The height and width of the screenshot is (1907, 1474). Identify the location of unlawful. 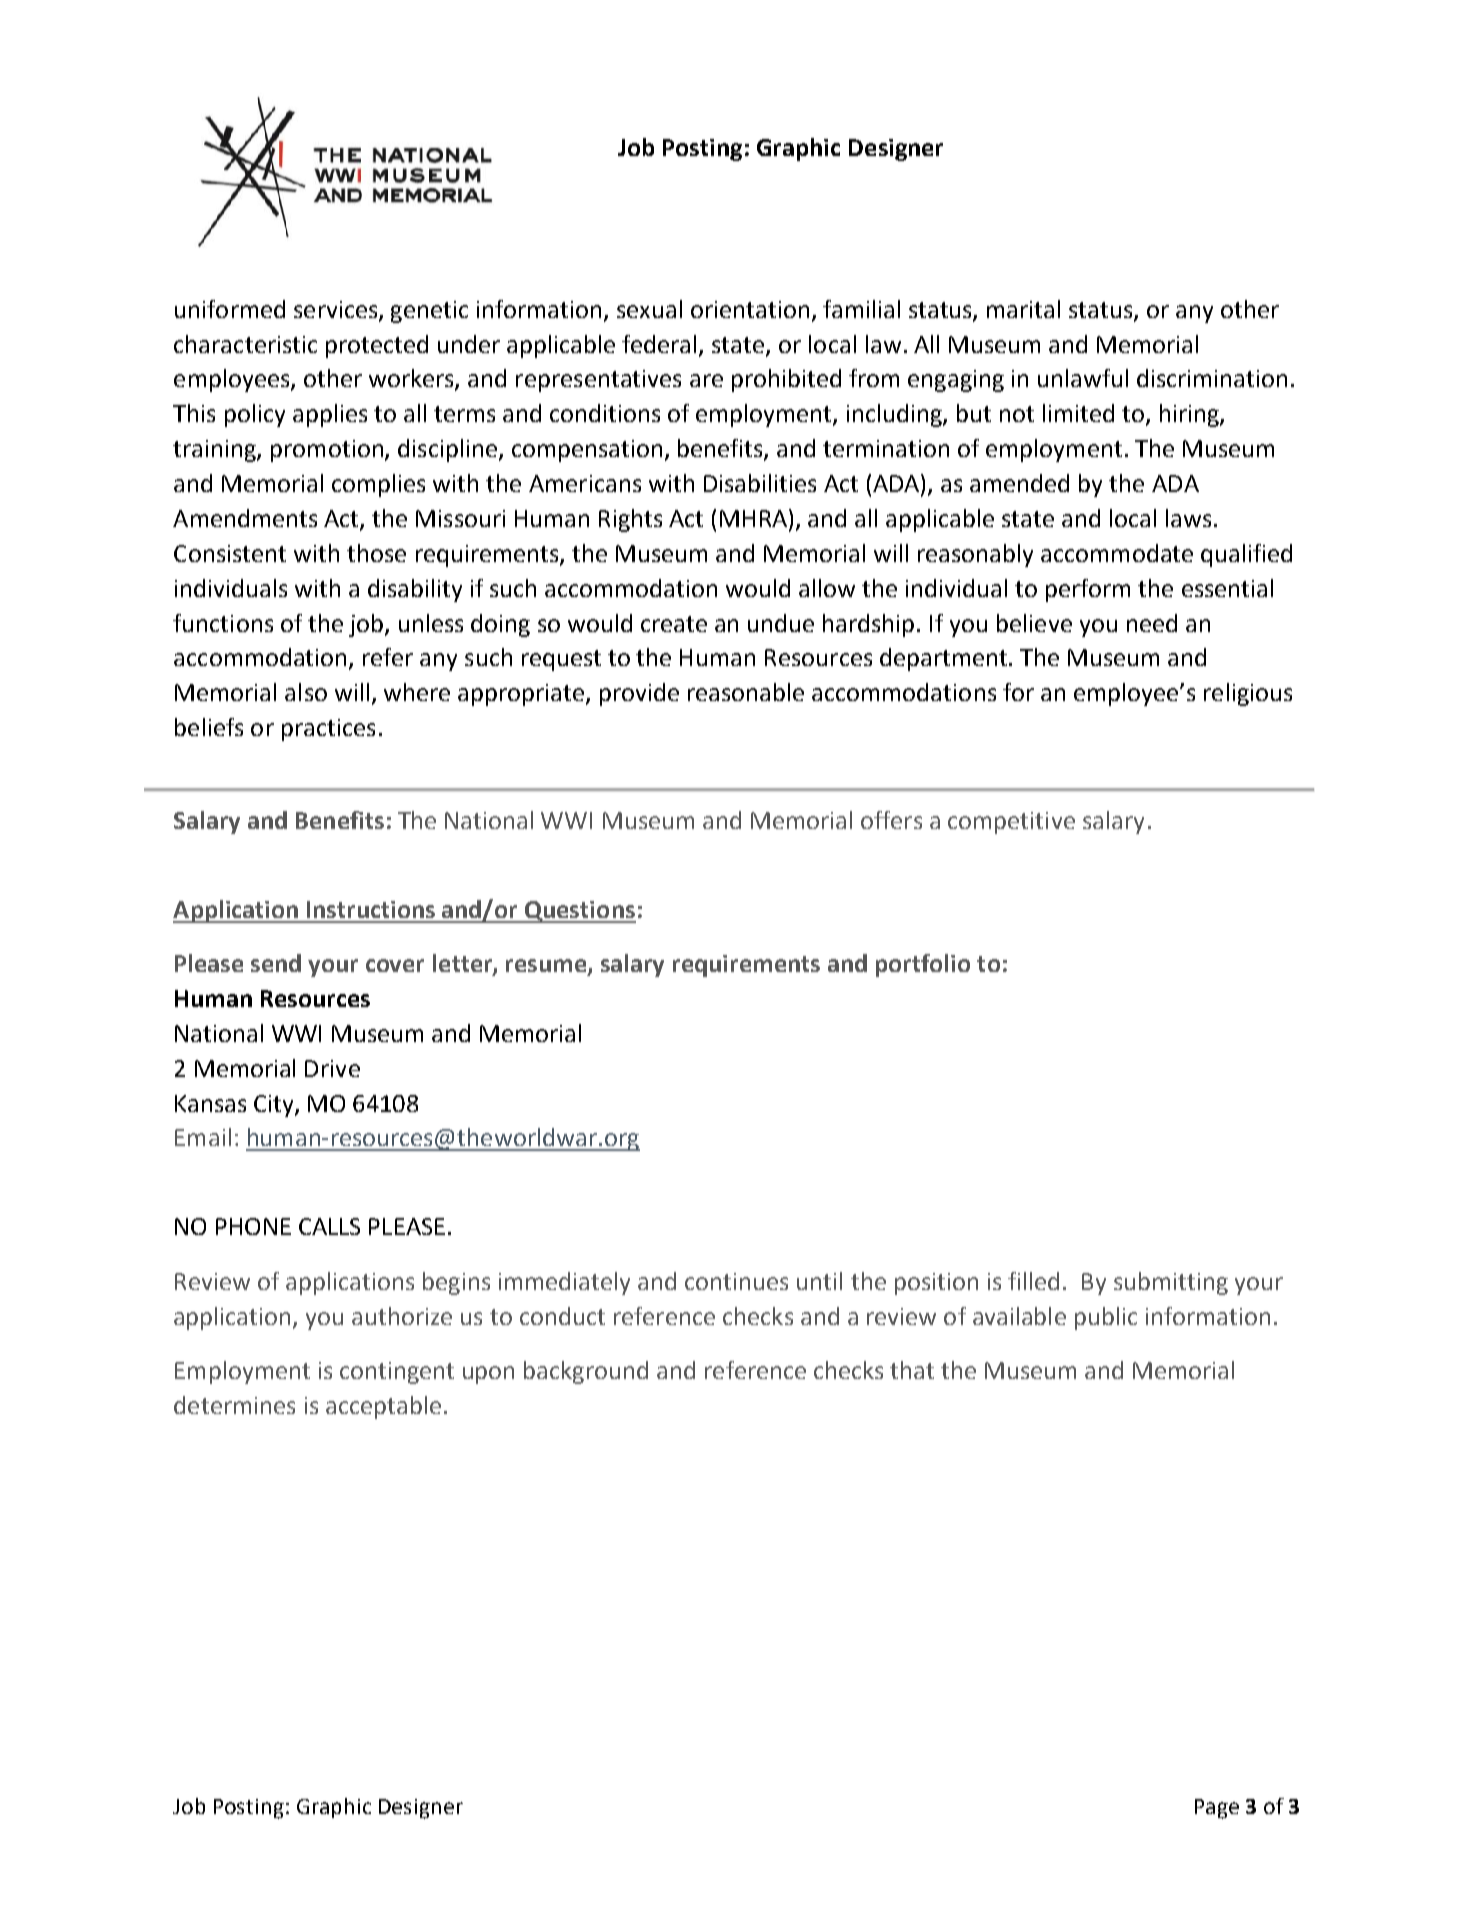
(1083, 378).
